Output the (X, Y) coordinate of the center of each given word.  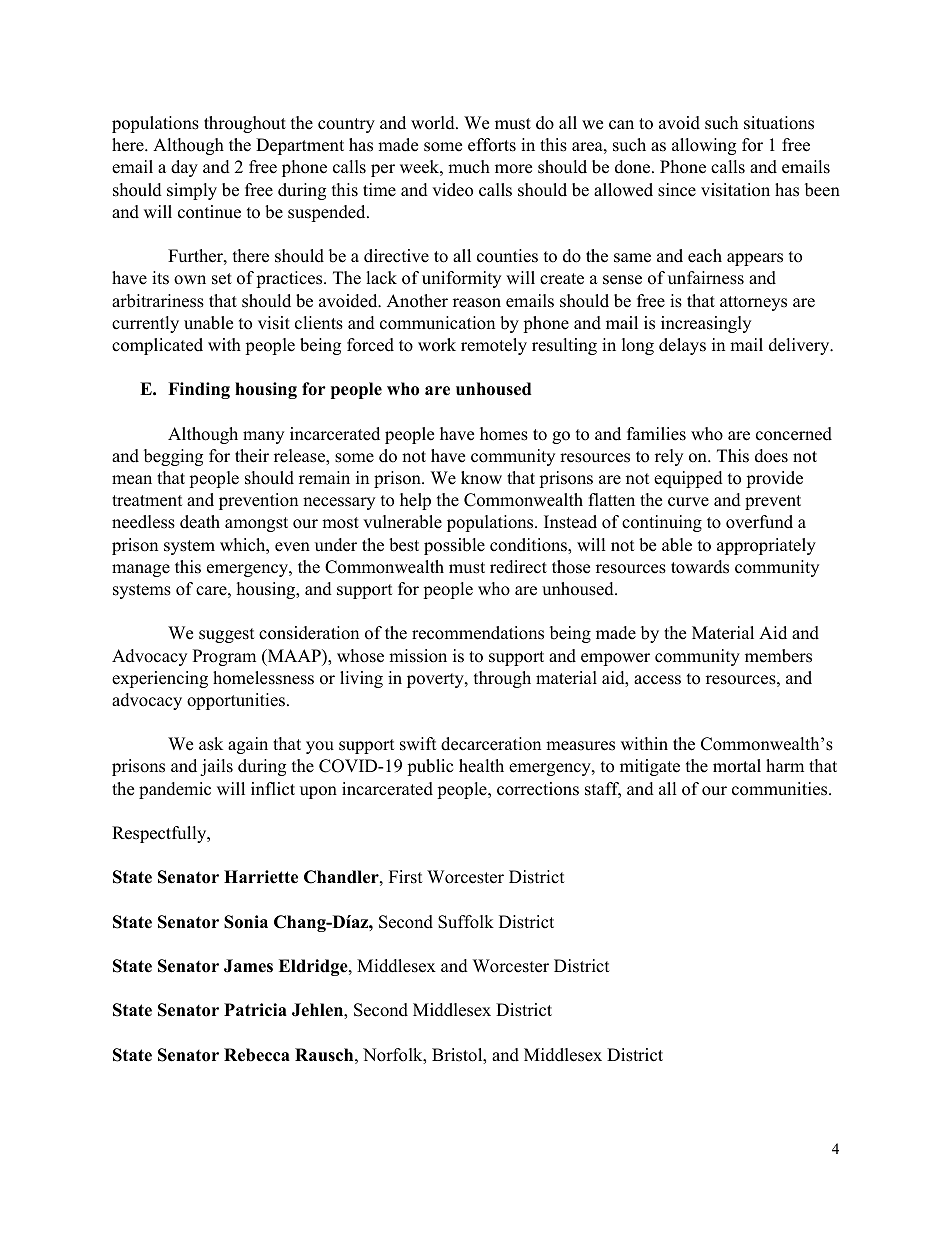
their (252, 456)
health (481, 766)
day (184, 168)
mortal (737, 766)
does (771, 456)
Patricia (255, 1010)
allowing (704, 146)
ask (211, 744)
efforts (492, 145)
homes (504, 434)
